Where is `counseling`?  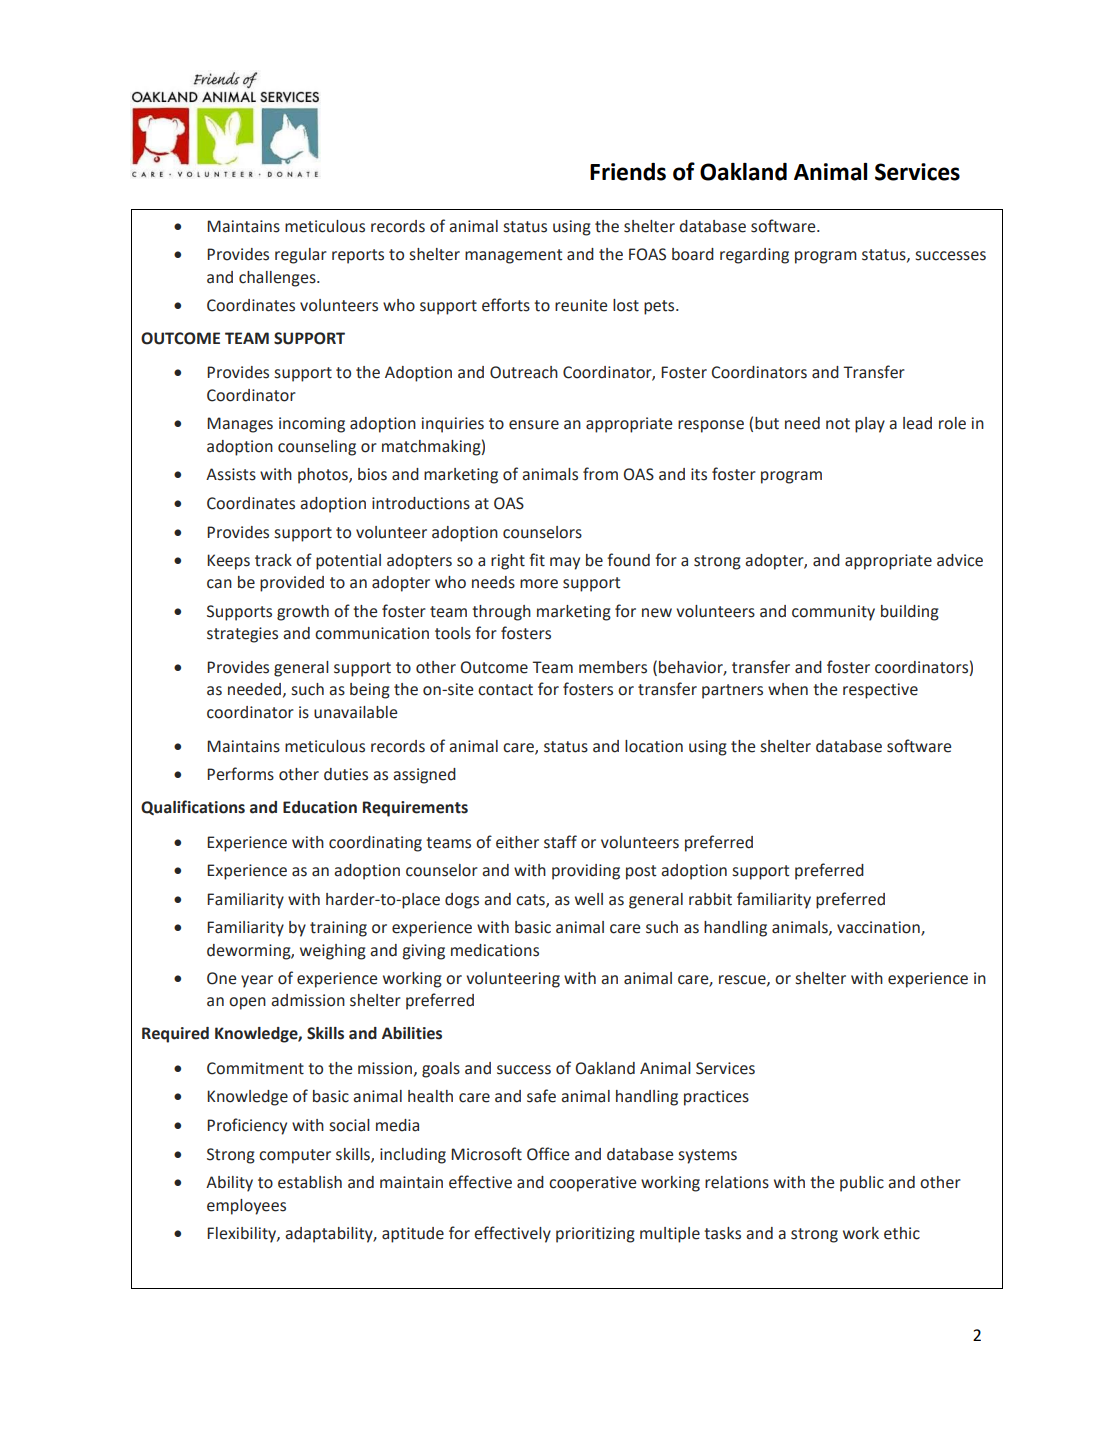
counseling is located at coordinates (317, 448).
